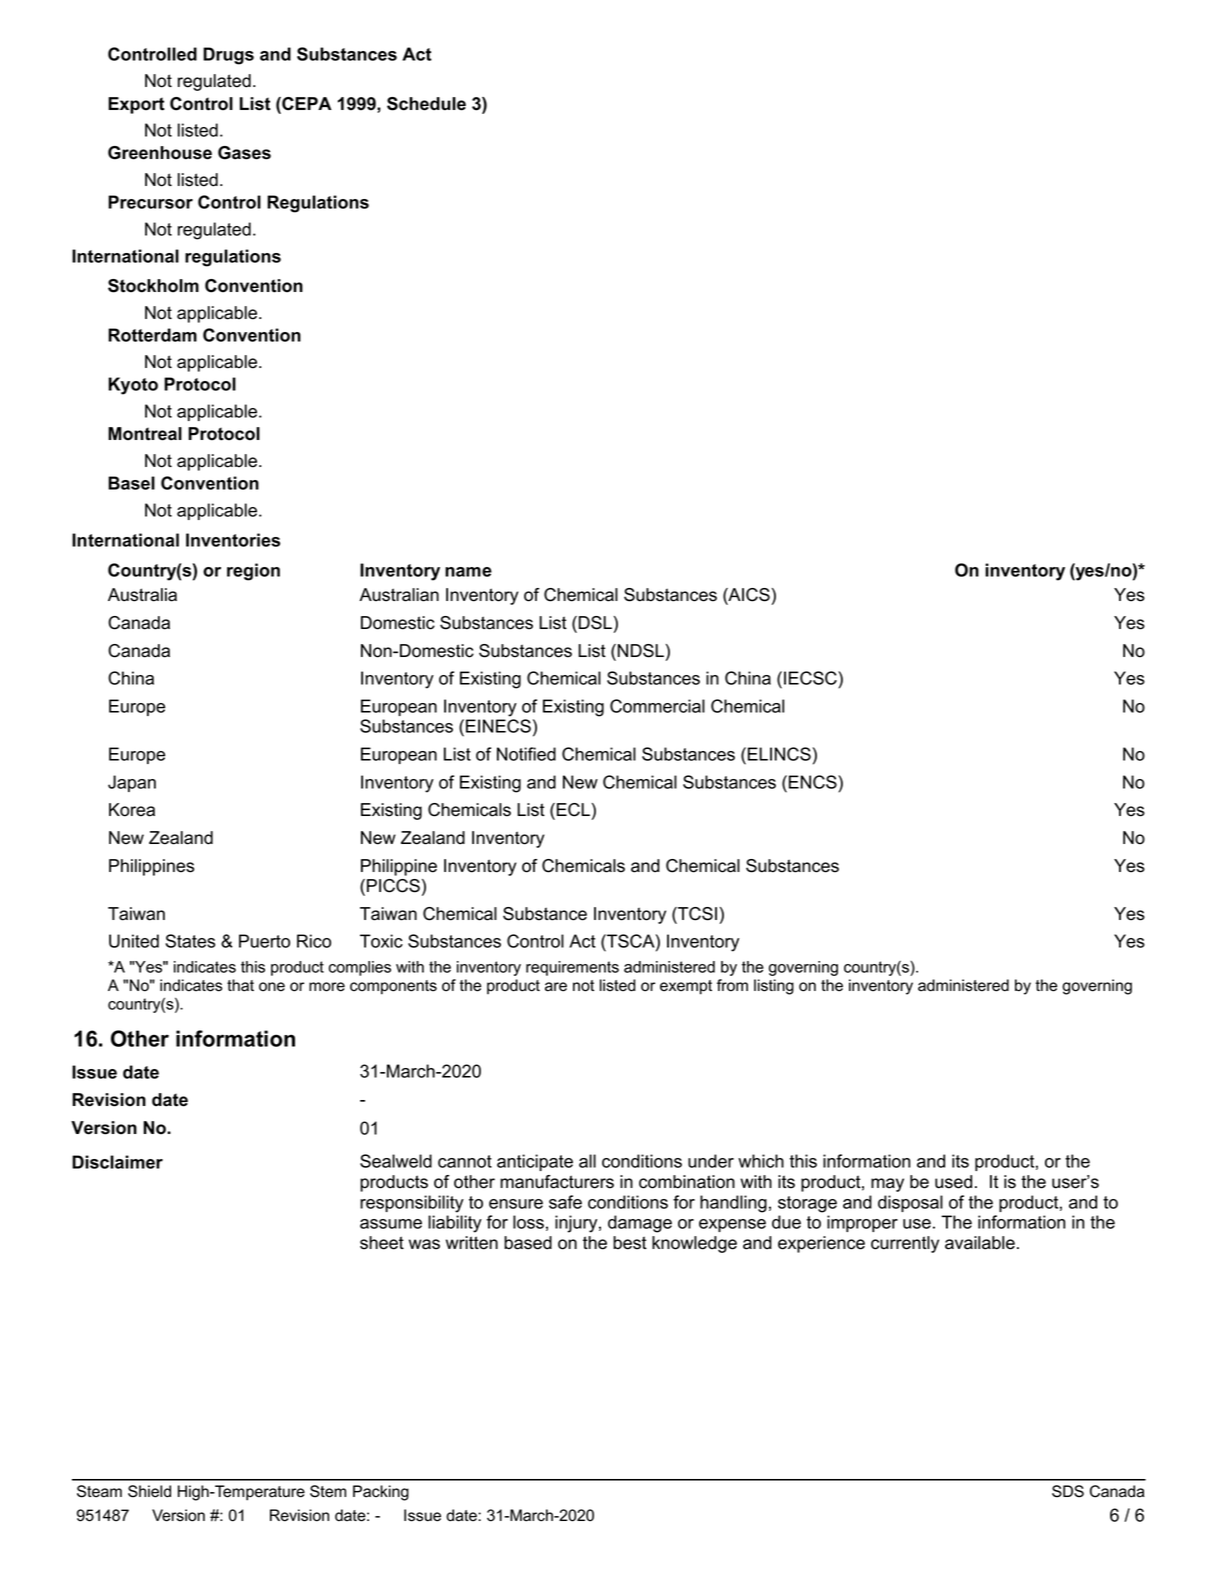 The image size is (1223, 1582). I want to click on from, so click(732, 985).
